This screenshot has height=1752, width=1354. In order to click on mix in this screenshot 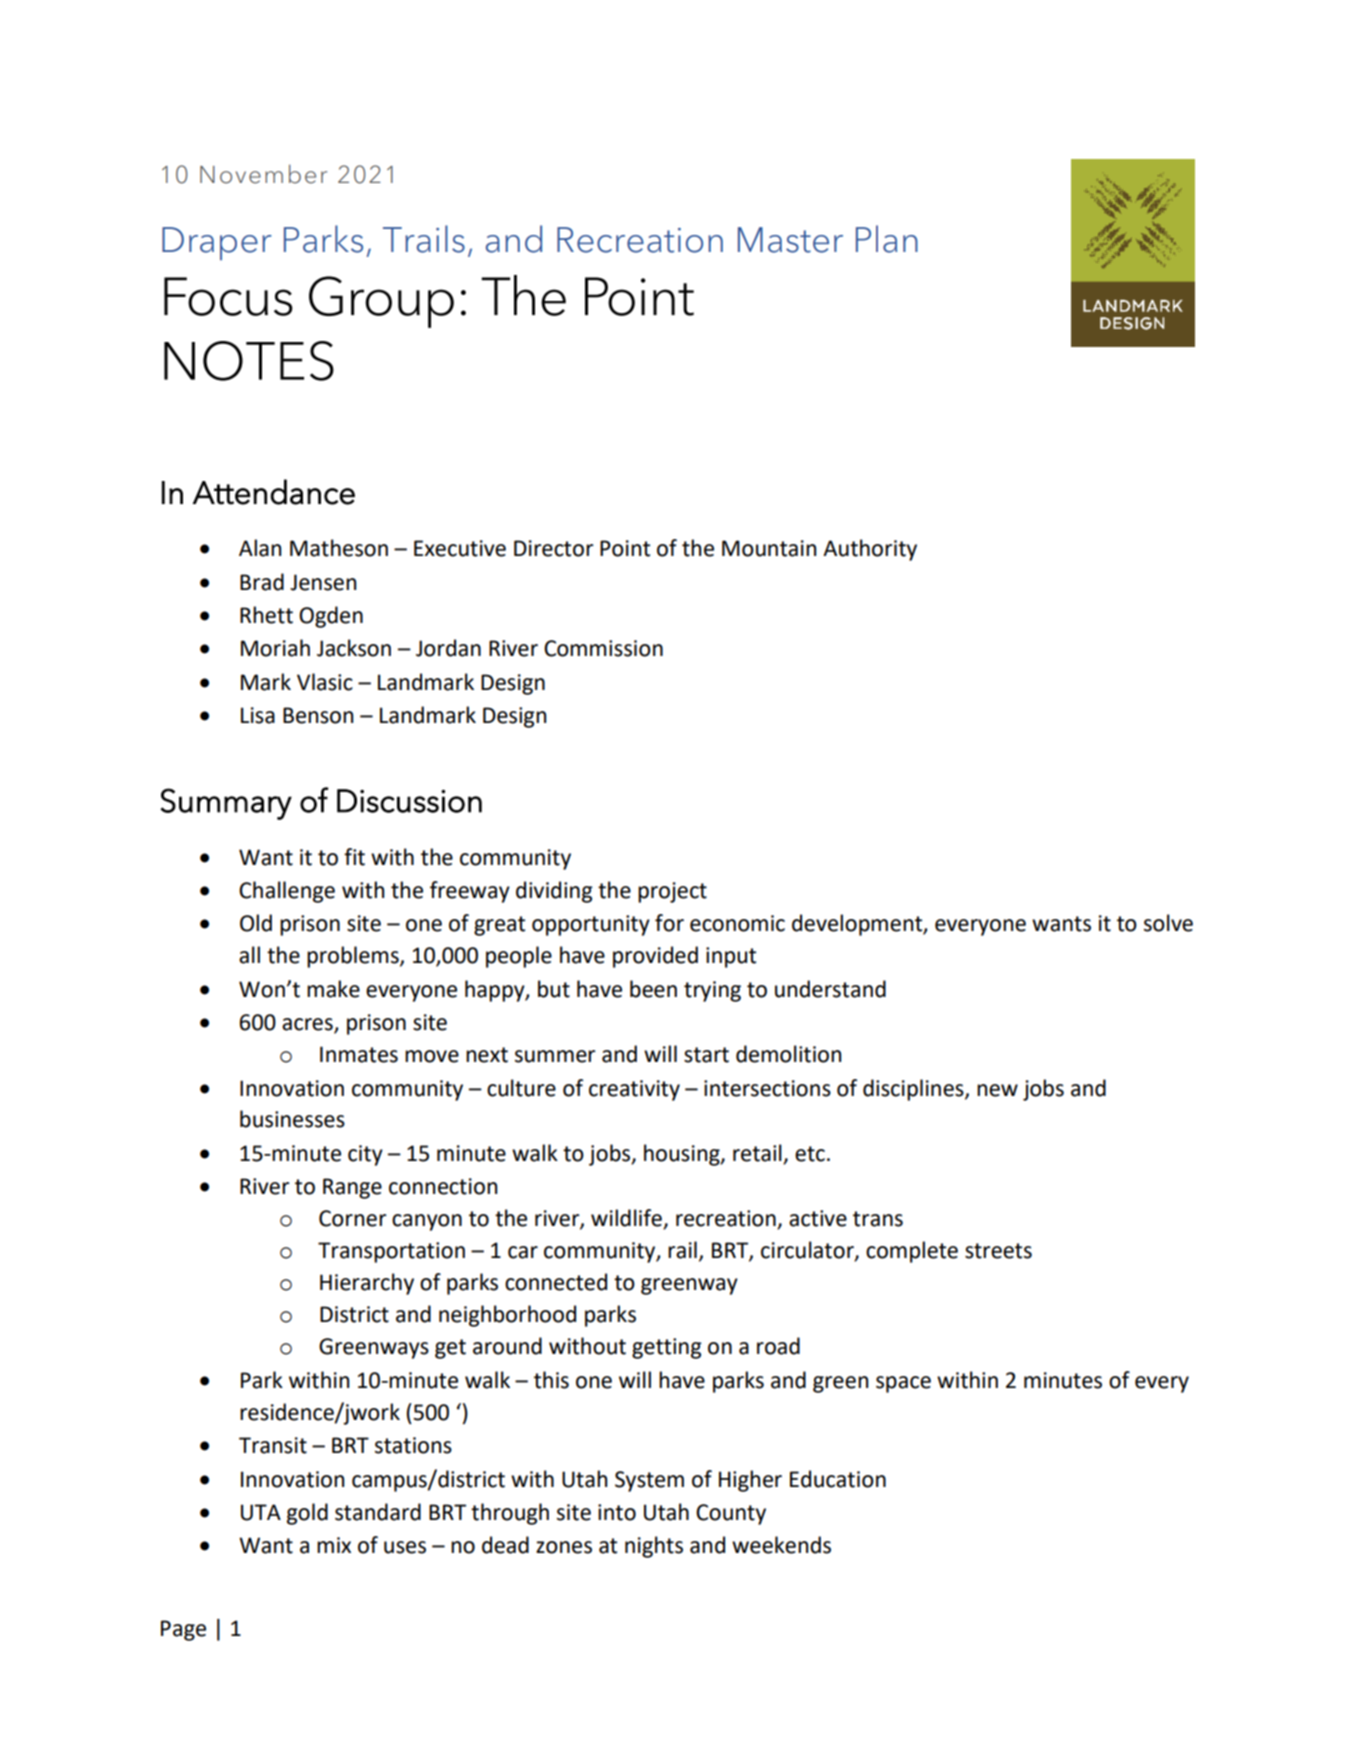, I will do `click(334, 1545)`.
